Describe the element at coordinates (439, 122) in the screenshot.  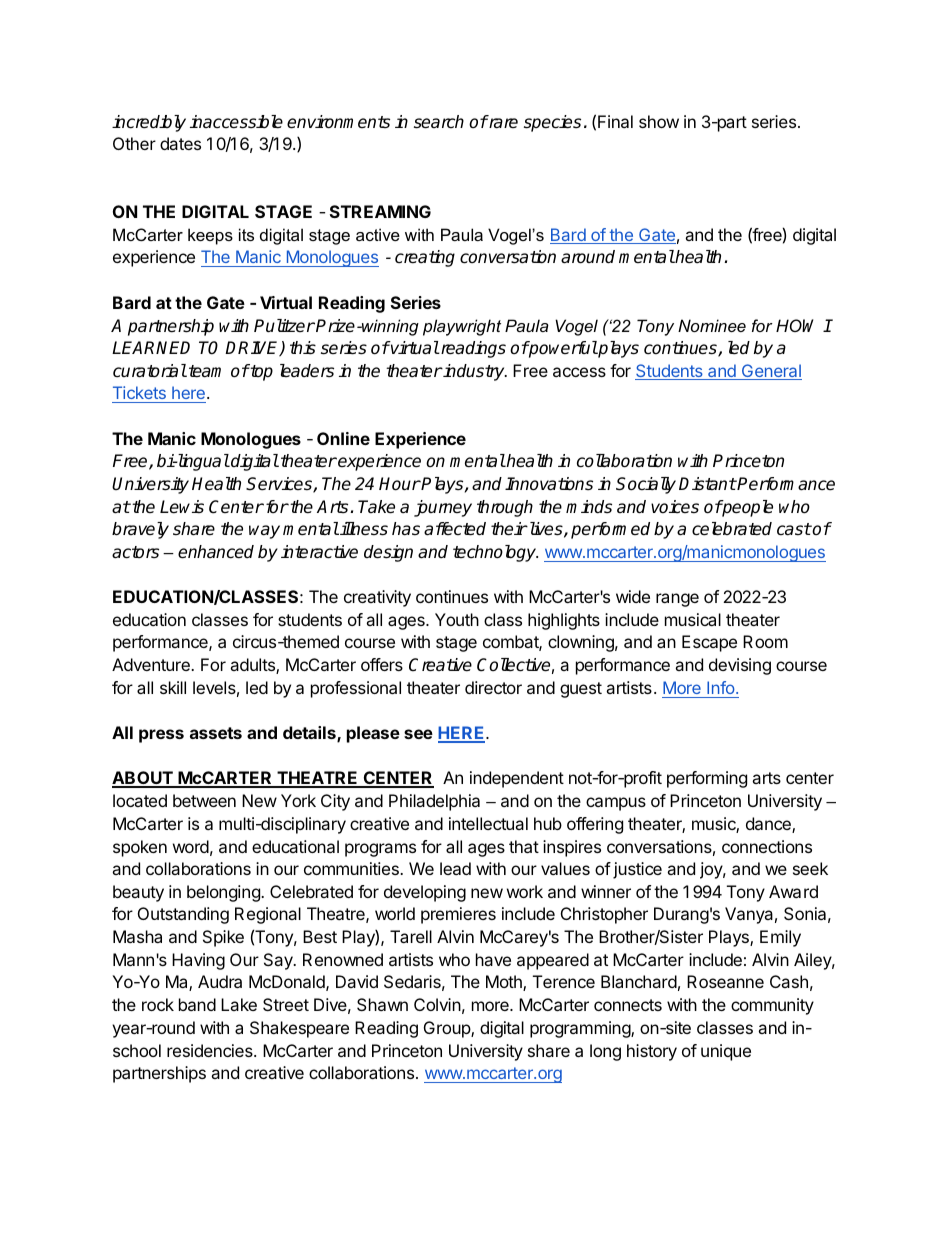
I see `search` at that location.
